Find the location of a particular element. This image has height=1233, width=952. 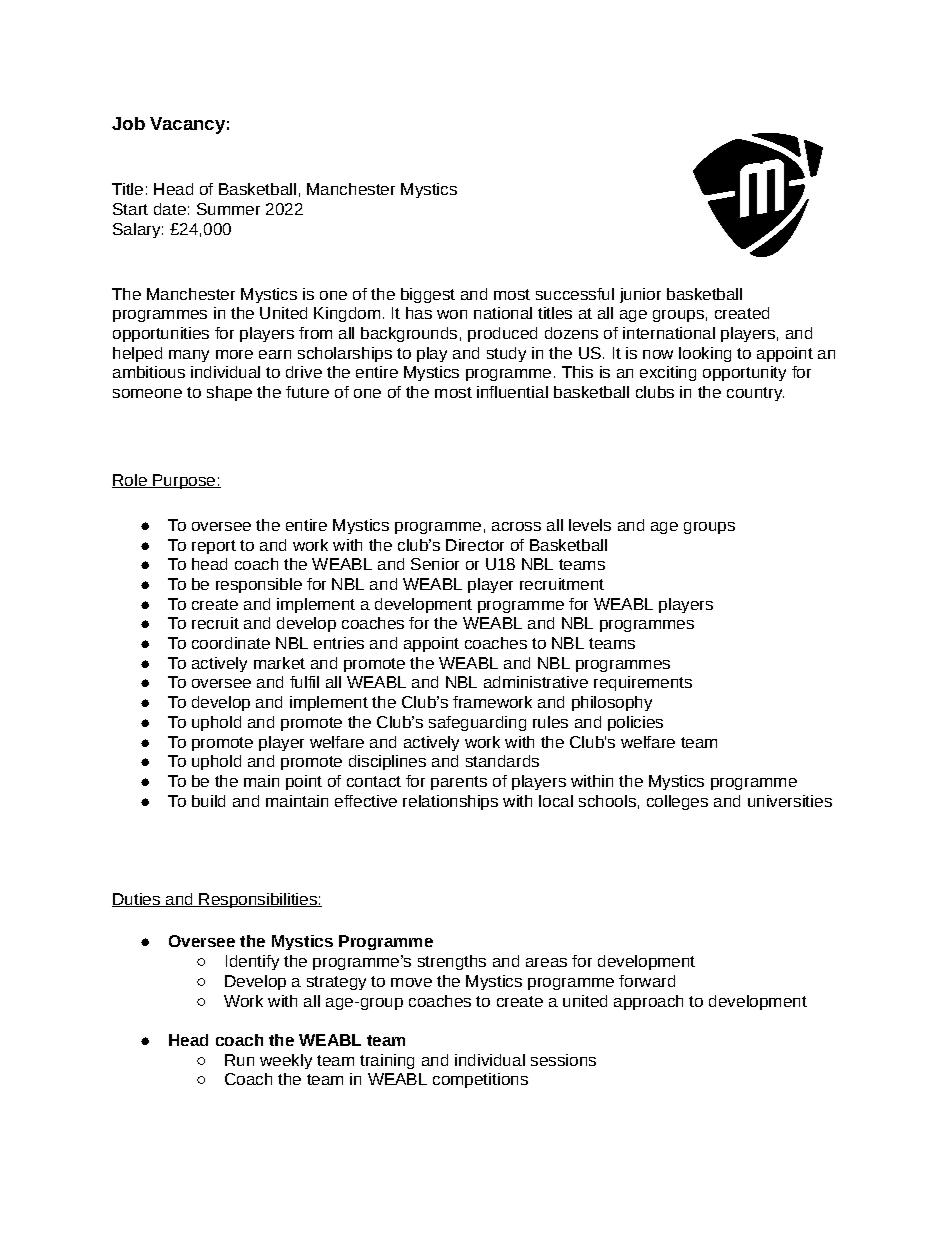

Responsibilities is located at coordinates (258, 900).
